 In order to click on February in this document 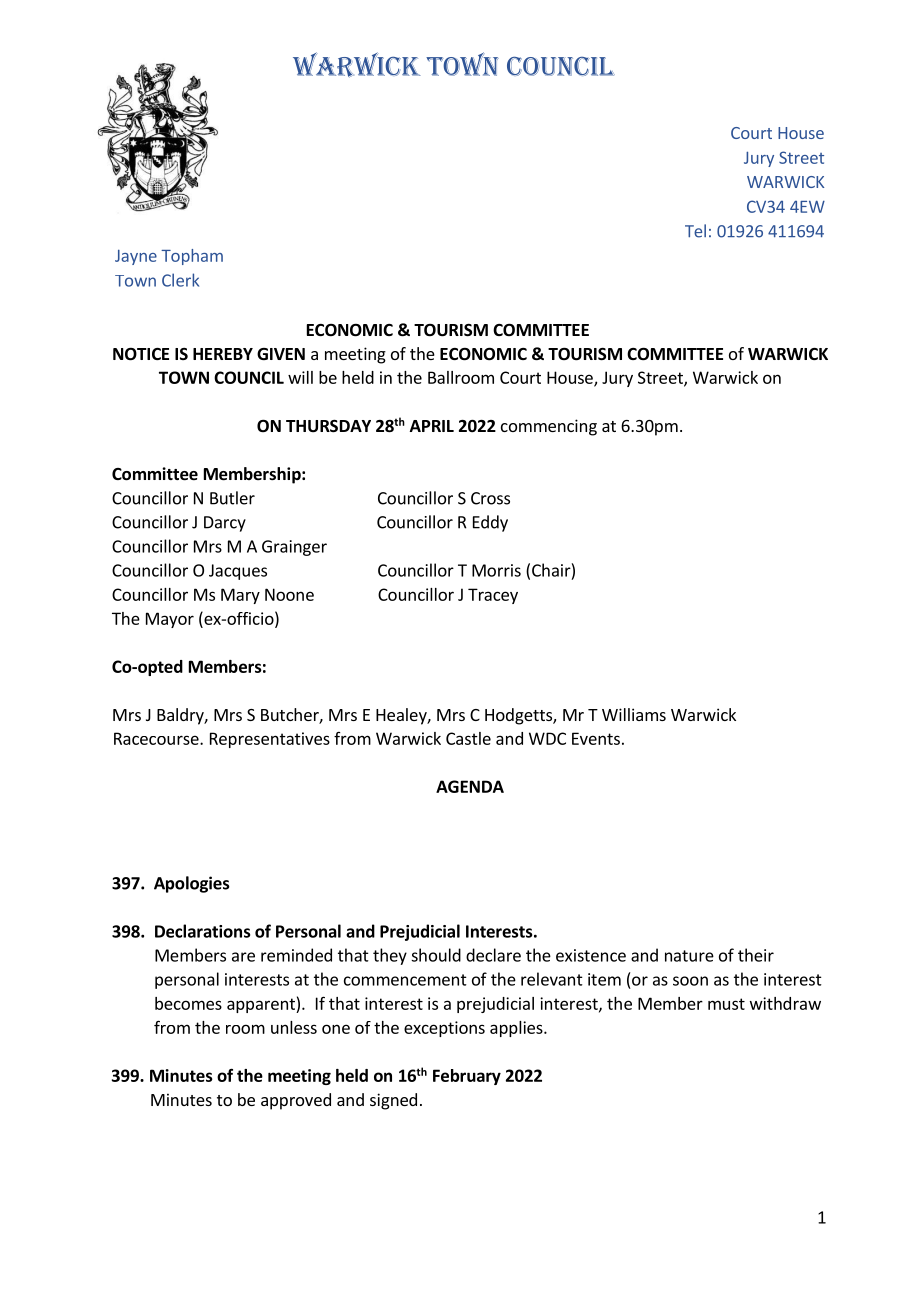, I will do `click(467, 1077)`.
